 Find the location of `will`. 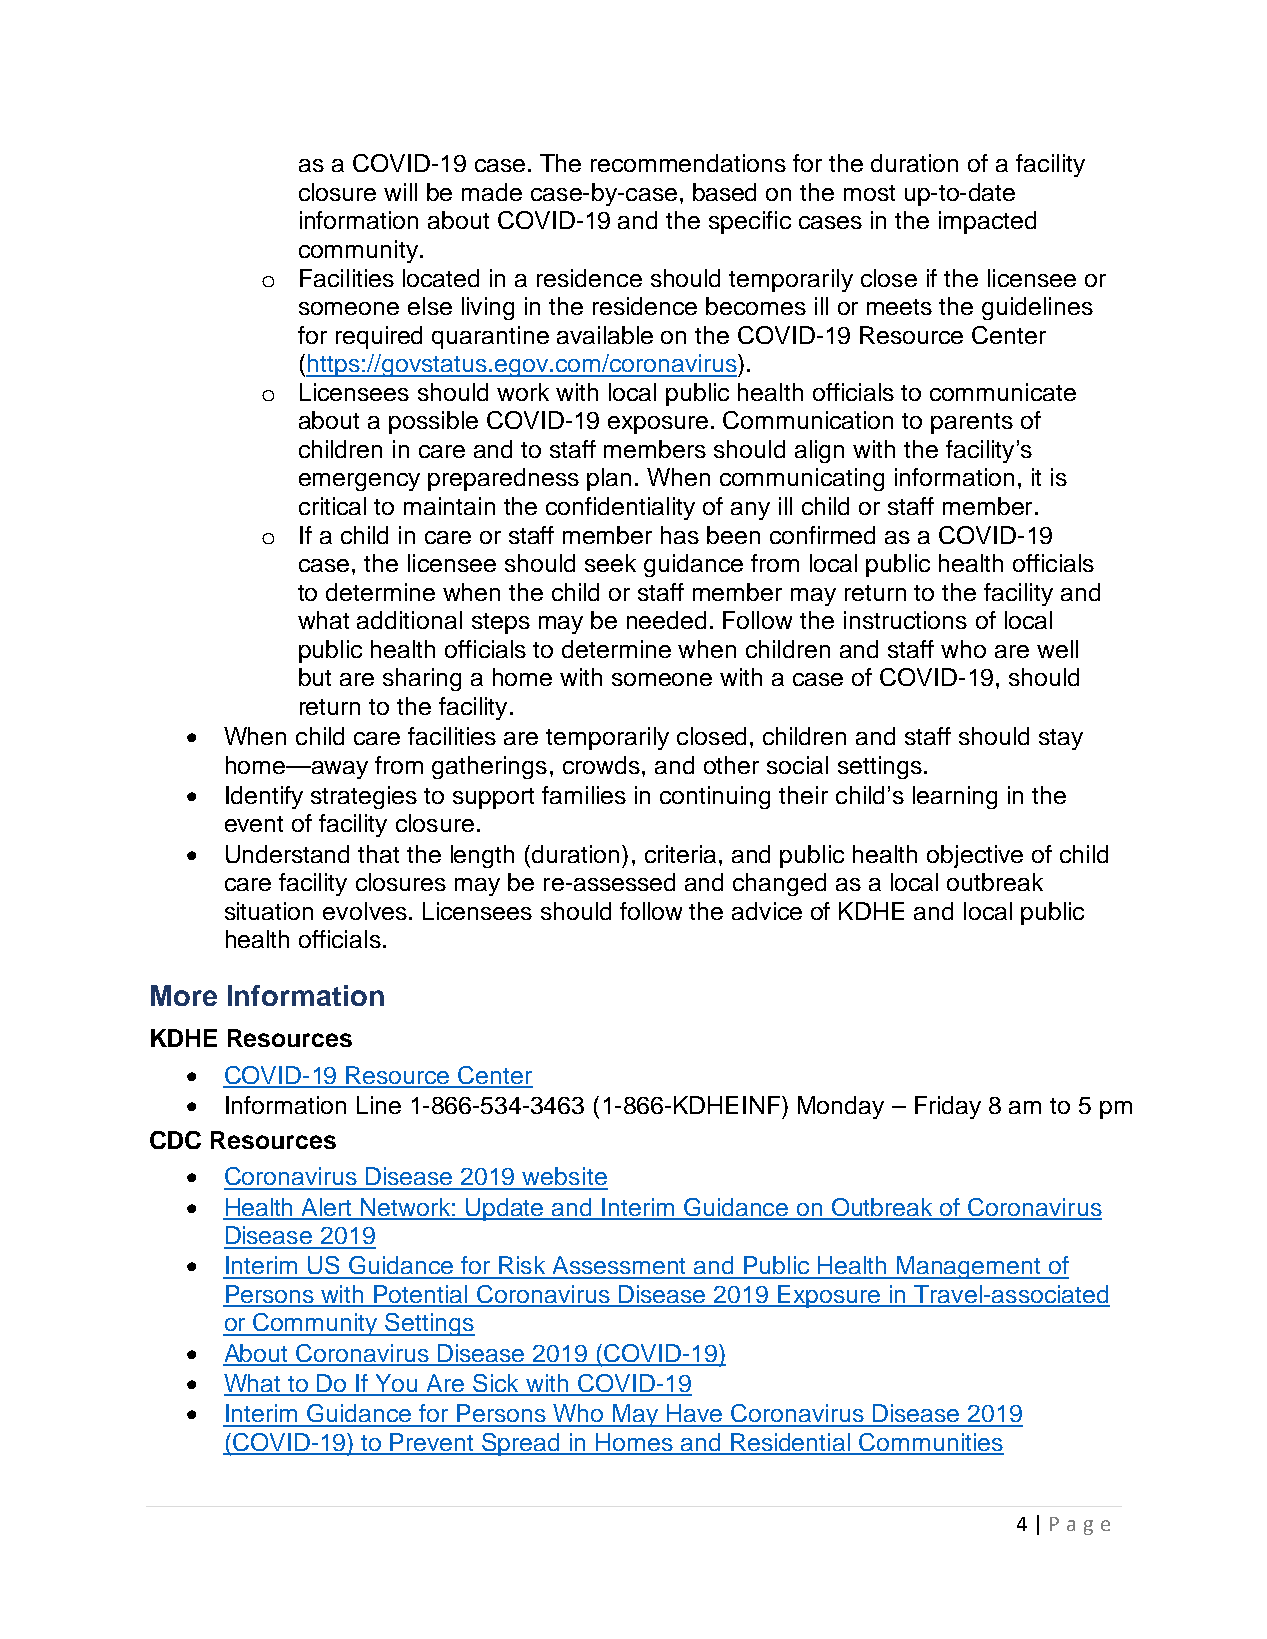

will is located at coordinates (400, 192).
